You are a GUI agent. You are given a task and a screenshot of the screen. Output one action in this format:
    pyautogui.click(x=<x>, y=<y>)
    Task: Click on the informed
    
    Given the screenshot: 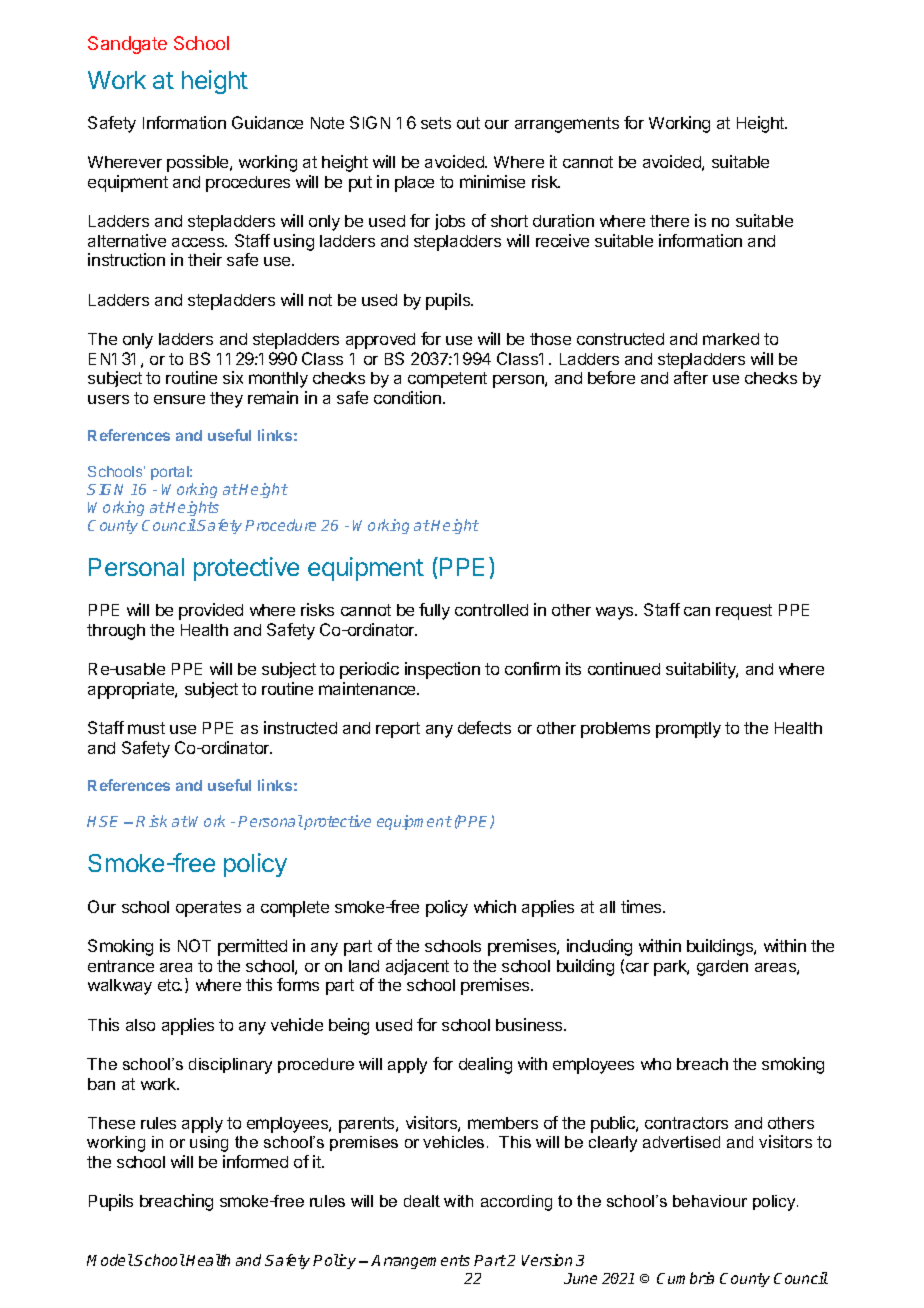 What is the action you would take?
    pyautogui.click(x=255, y=1161)
